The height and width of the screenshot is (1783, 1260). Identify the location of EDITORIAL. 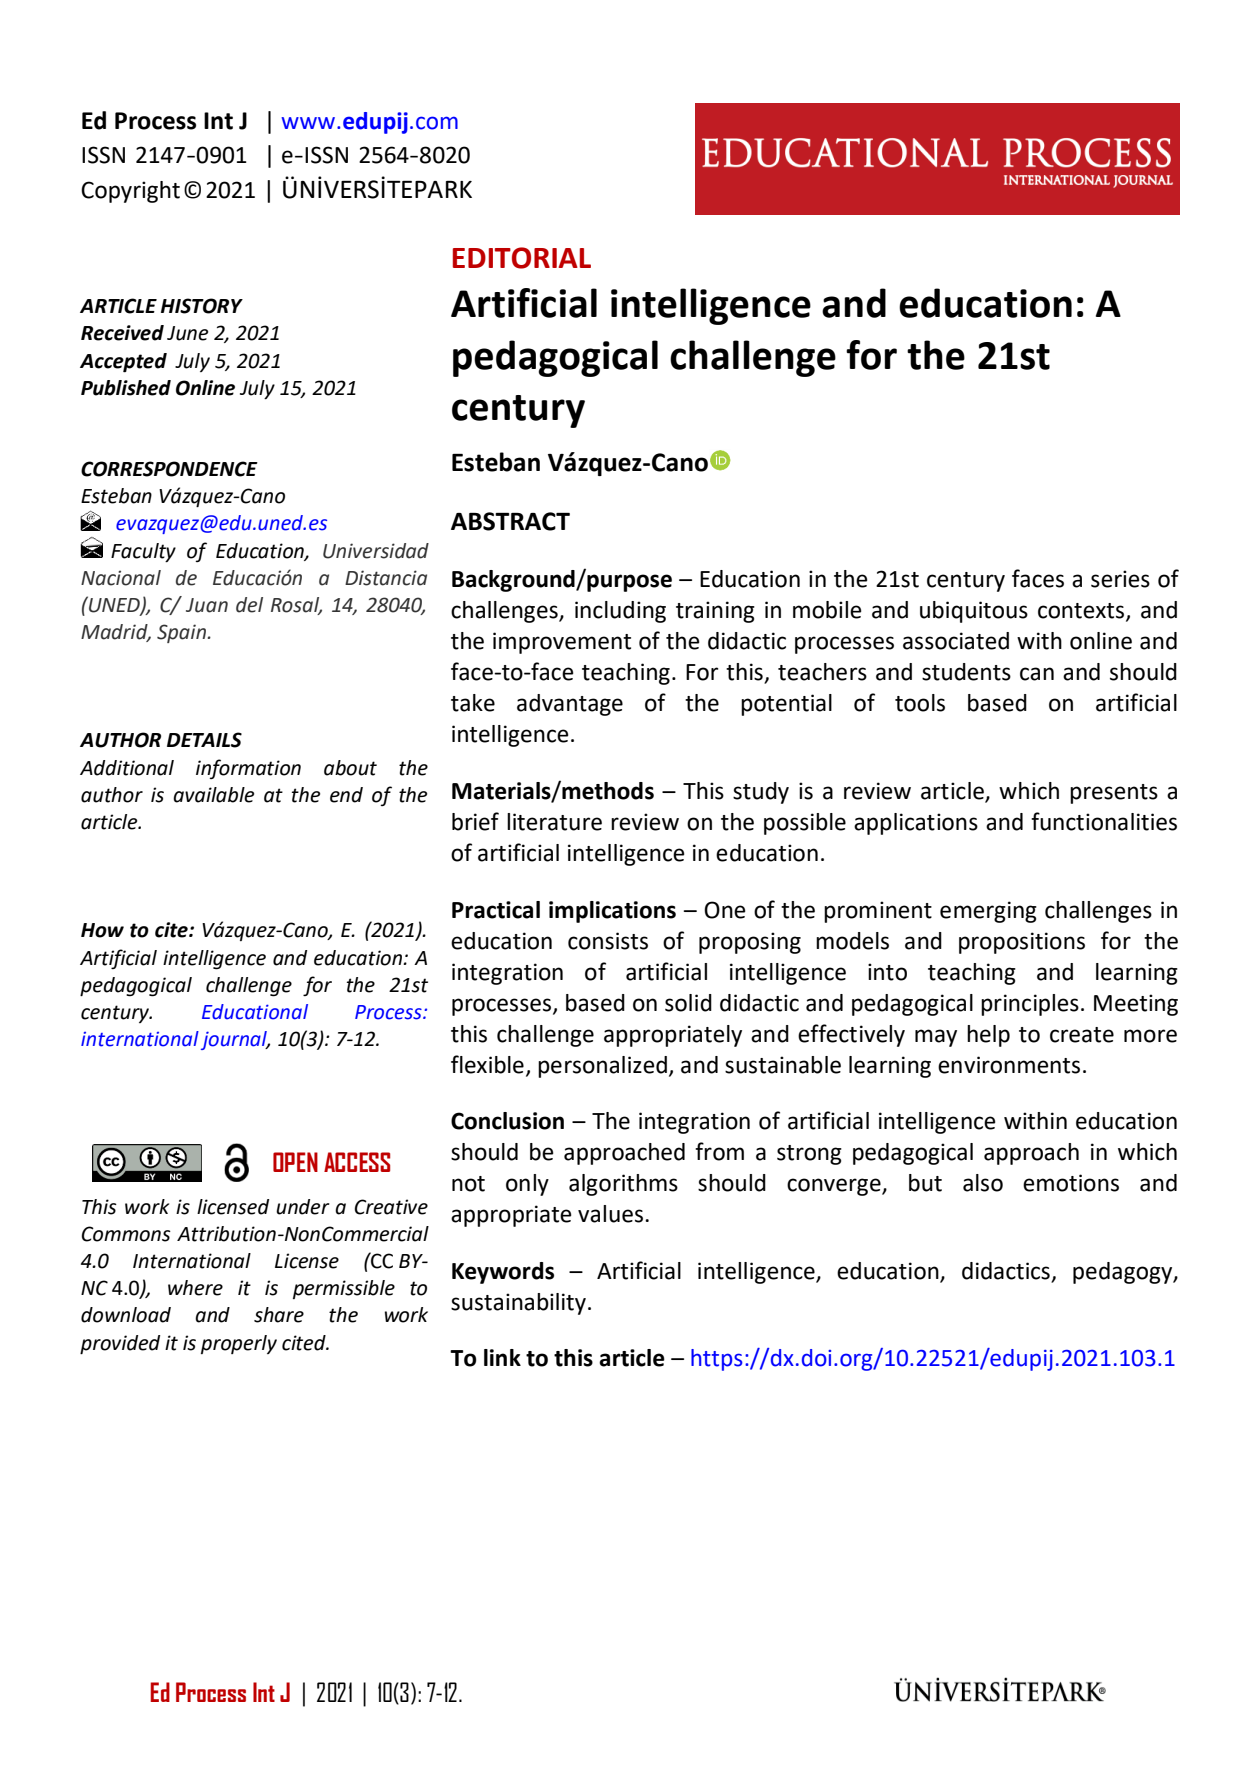
(522, 258).
